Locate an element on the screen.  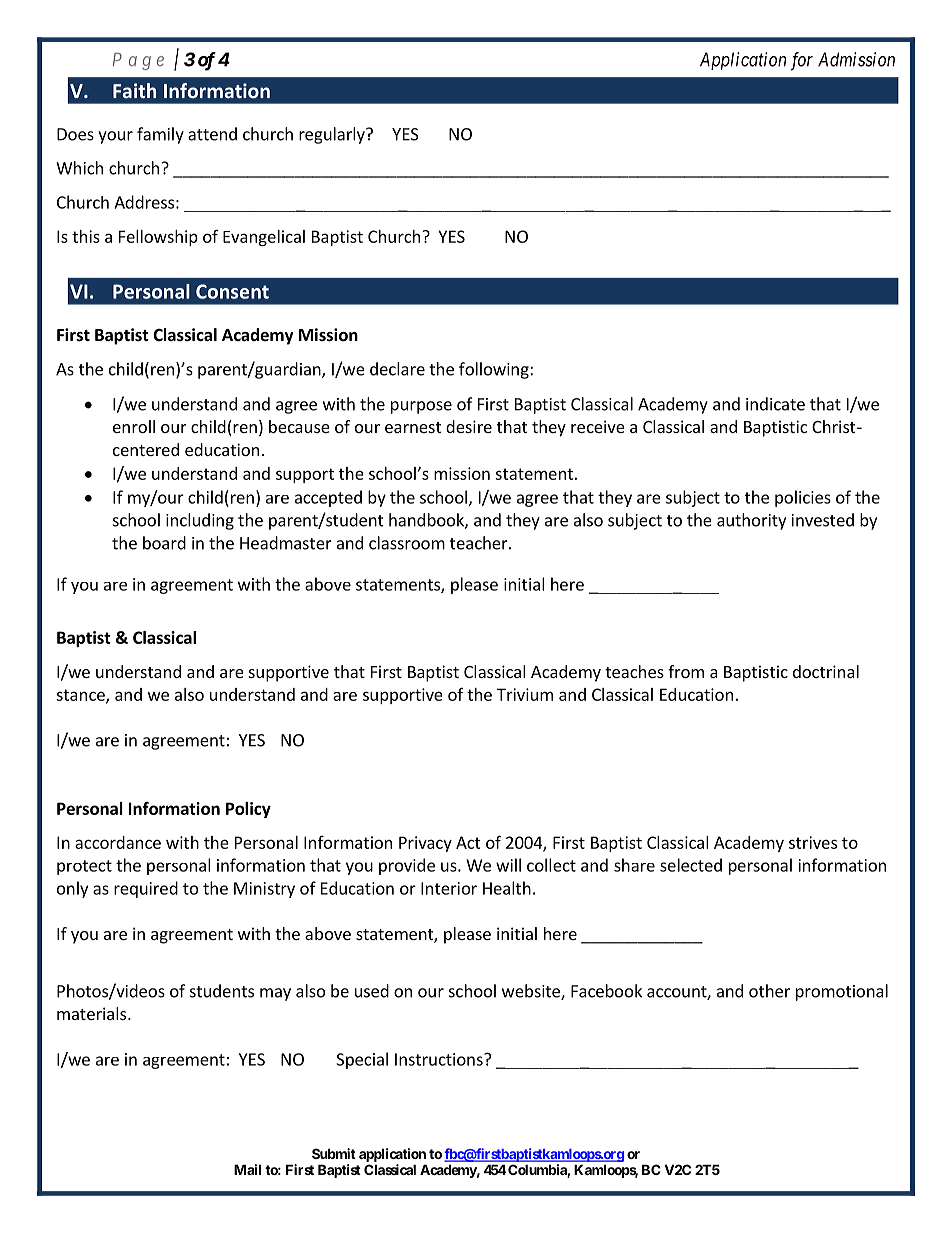
Mail is located at coordinates (247, 1169).
